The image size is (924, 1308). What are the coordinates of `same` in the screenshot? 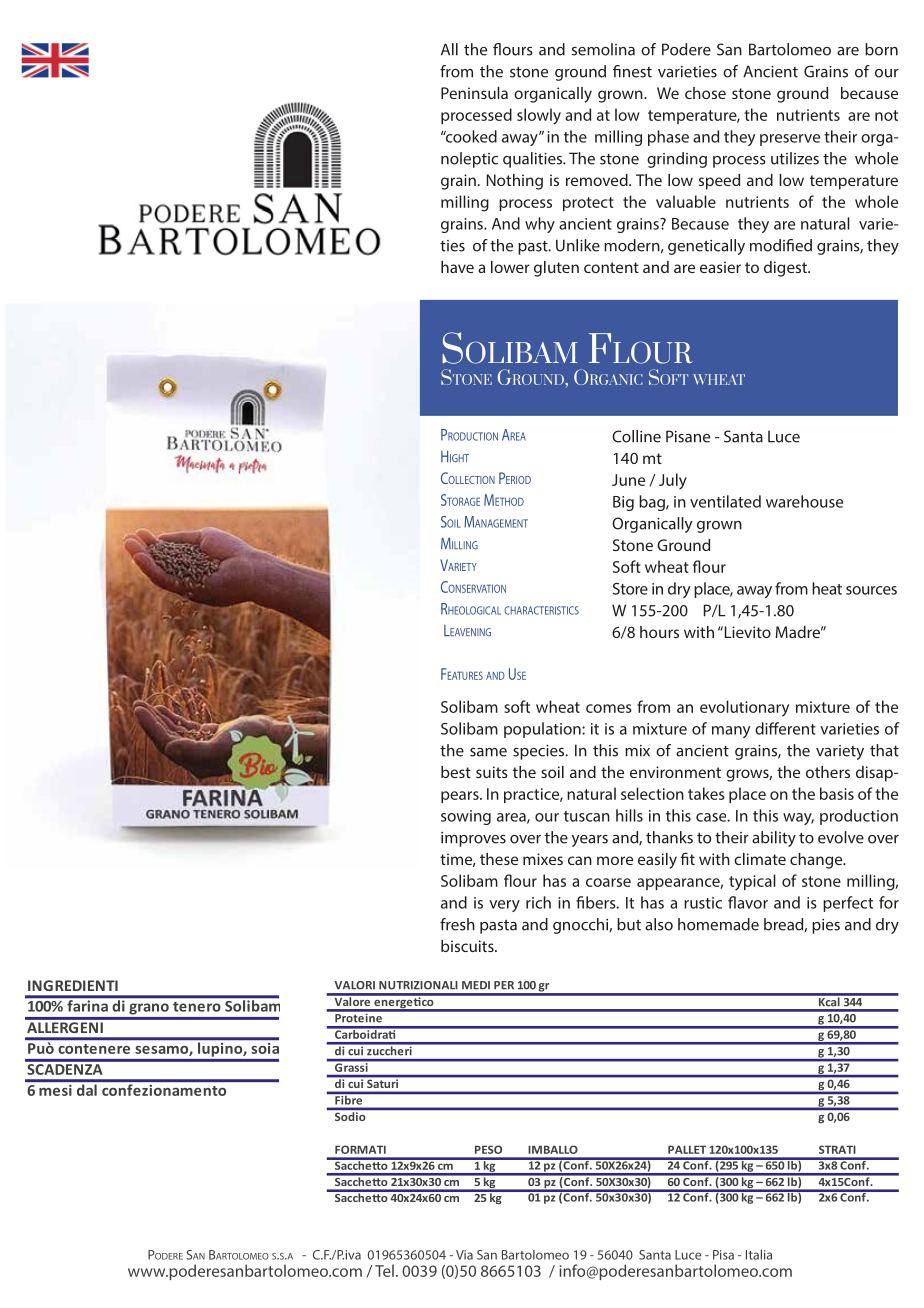 It's located at (488, 752).
